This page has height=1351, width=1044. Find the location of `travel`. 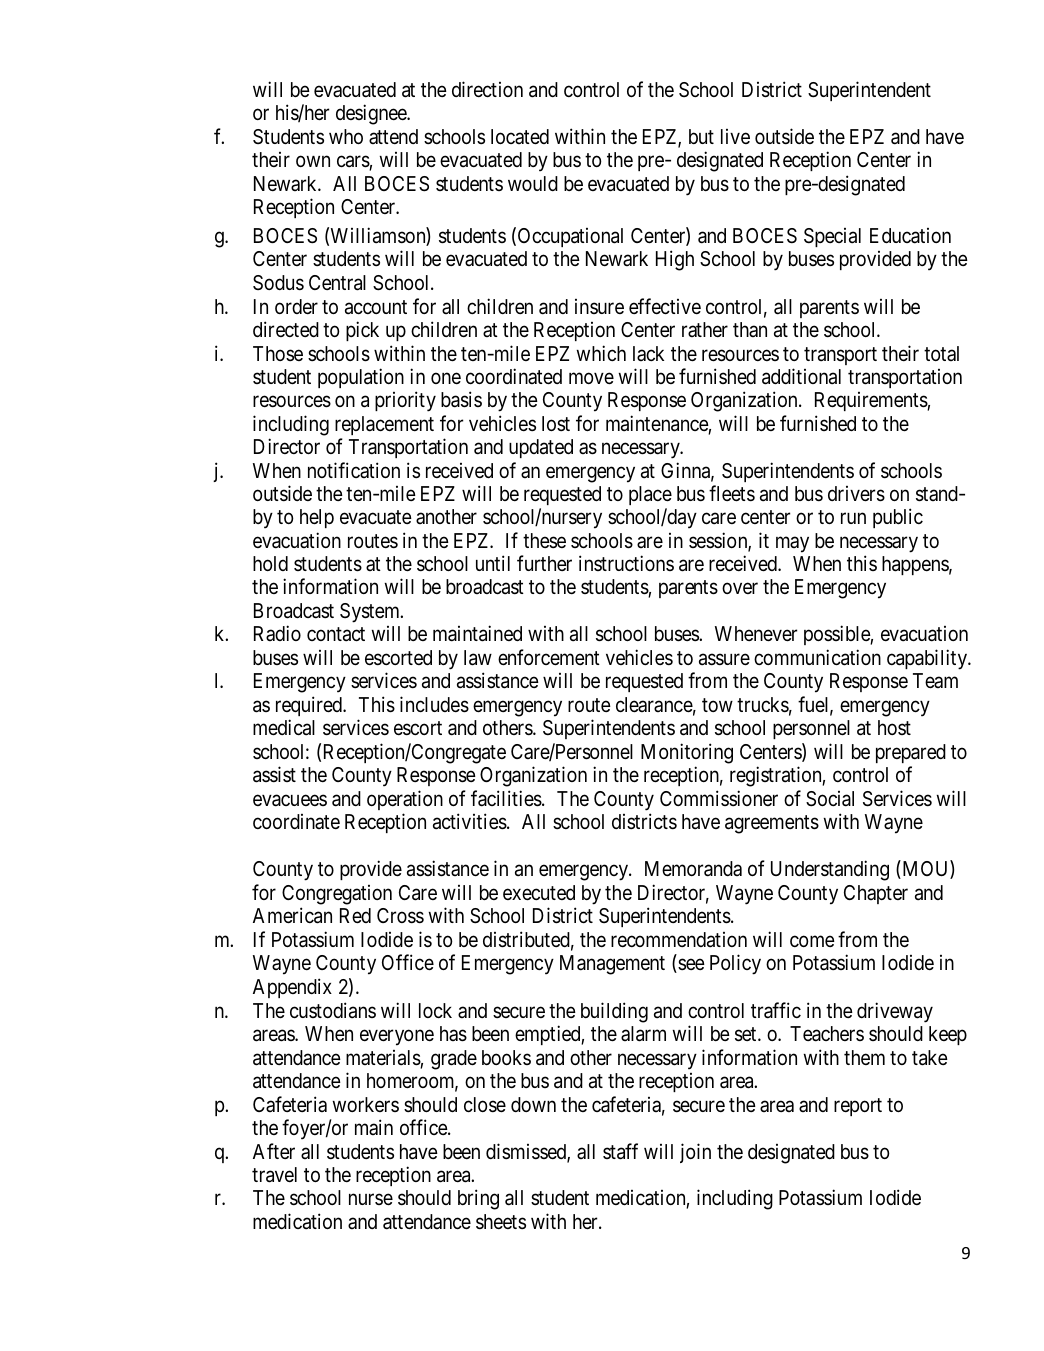

travel is located at coordinates (274, 1175).
